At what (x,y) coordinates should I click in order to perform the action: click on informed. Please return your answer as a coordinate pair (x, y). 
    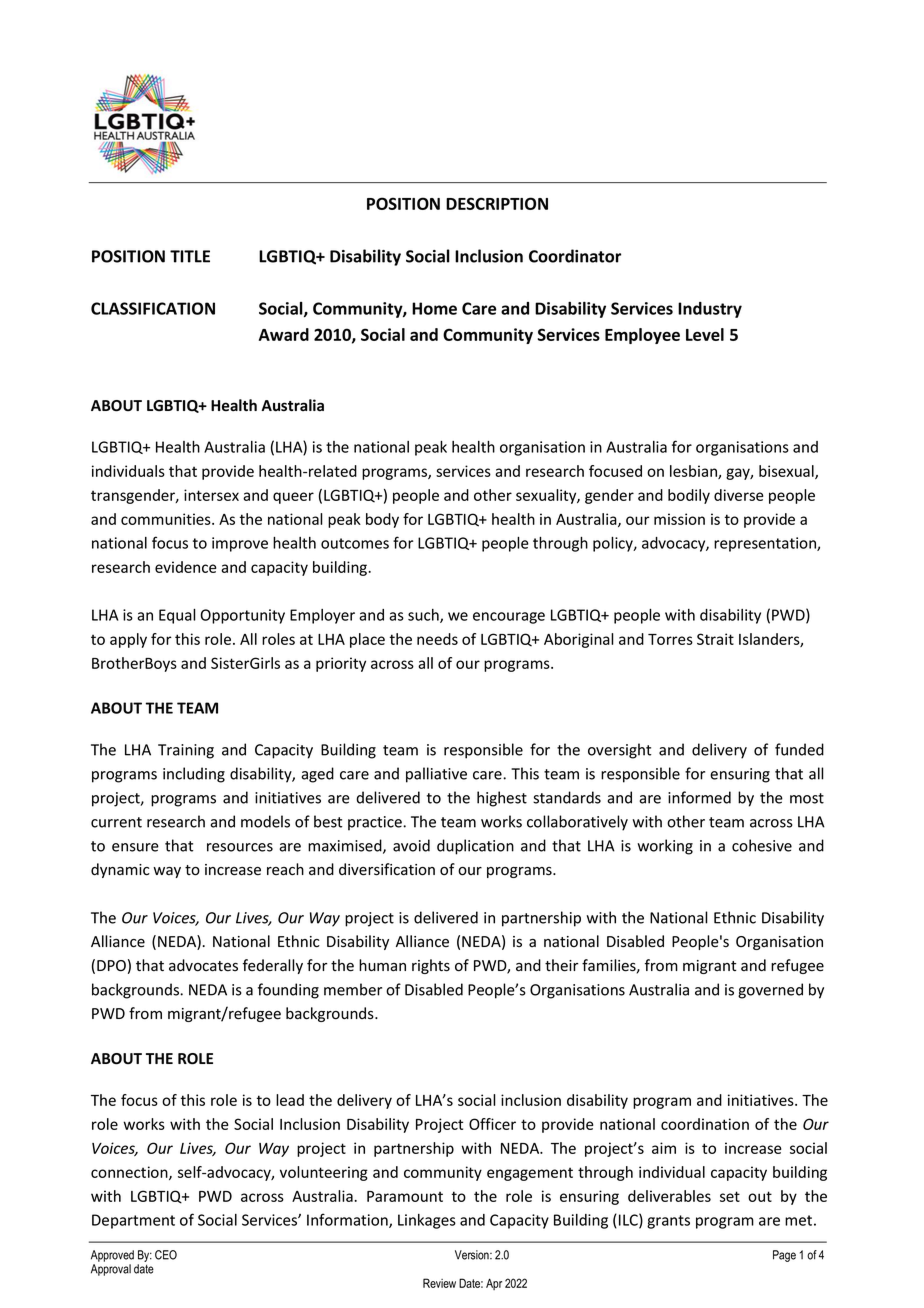
    Looking at the image, I should click on (699, 797).
